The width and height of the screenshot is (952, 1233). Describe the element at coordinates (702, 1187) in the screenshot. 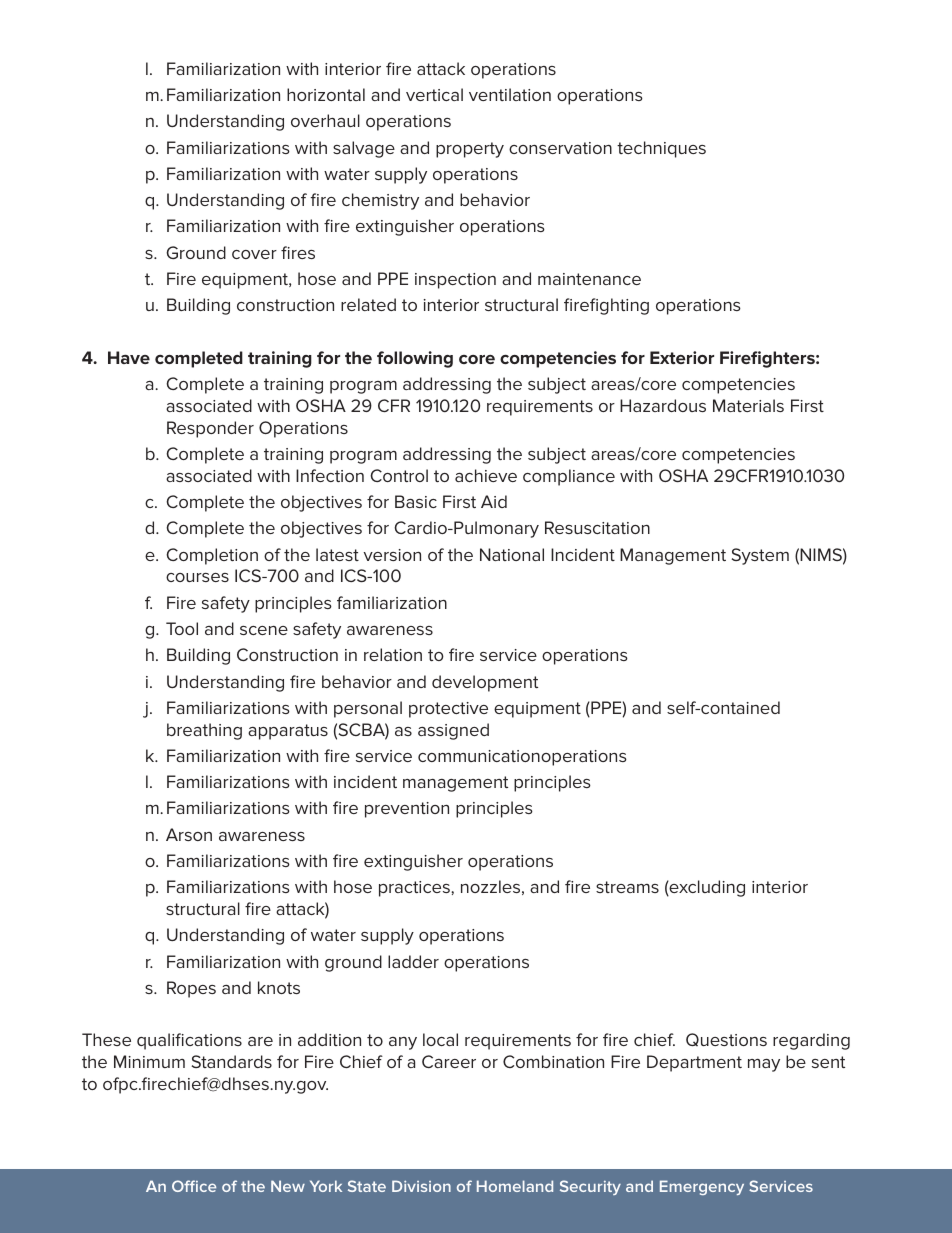

I see `Emergency` at that location.
